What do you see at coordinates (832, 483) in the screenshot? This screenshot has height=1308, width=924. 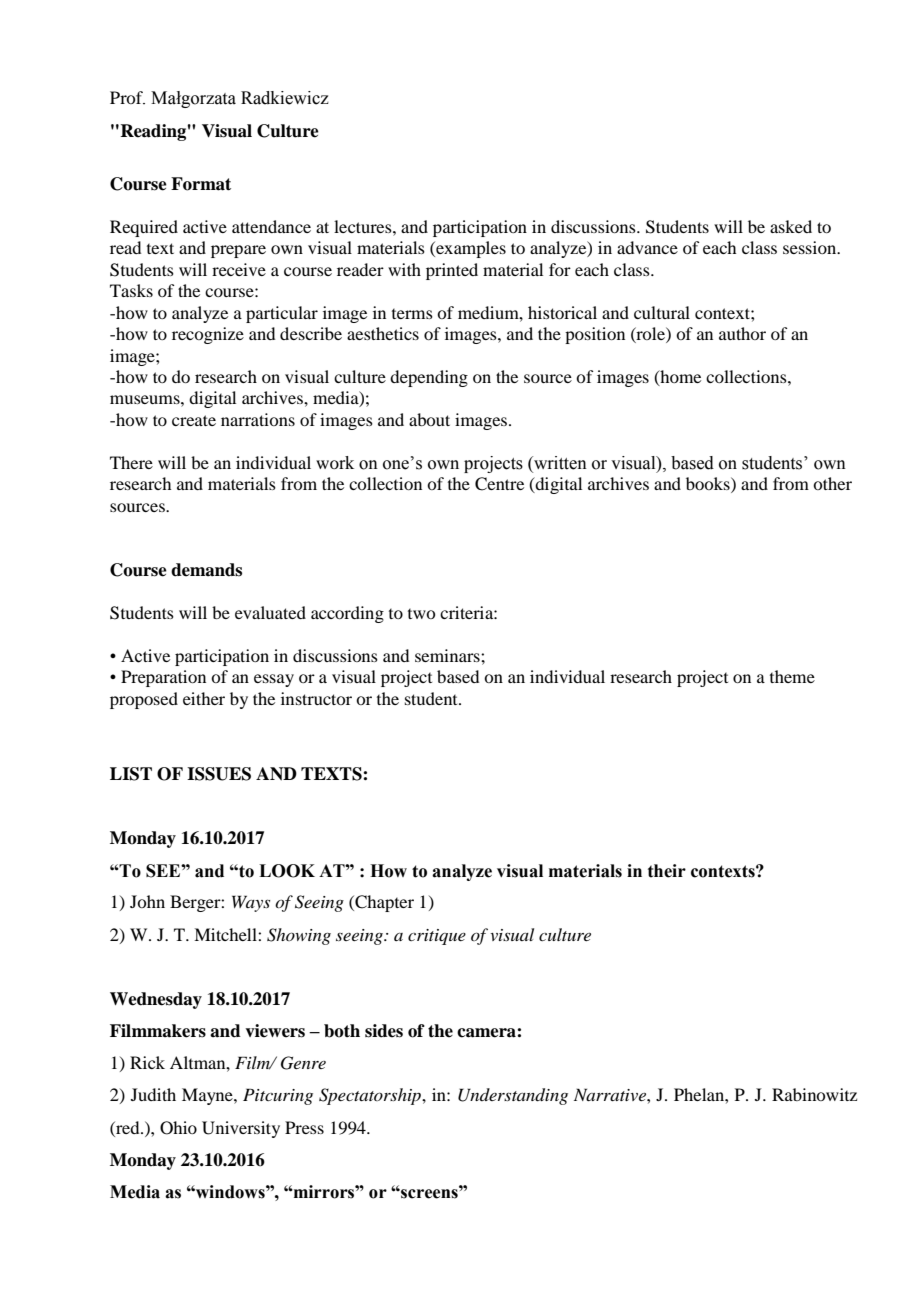 I see `other` at bounding box center [832, 483].
